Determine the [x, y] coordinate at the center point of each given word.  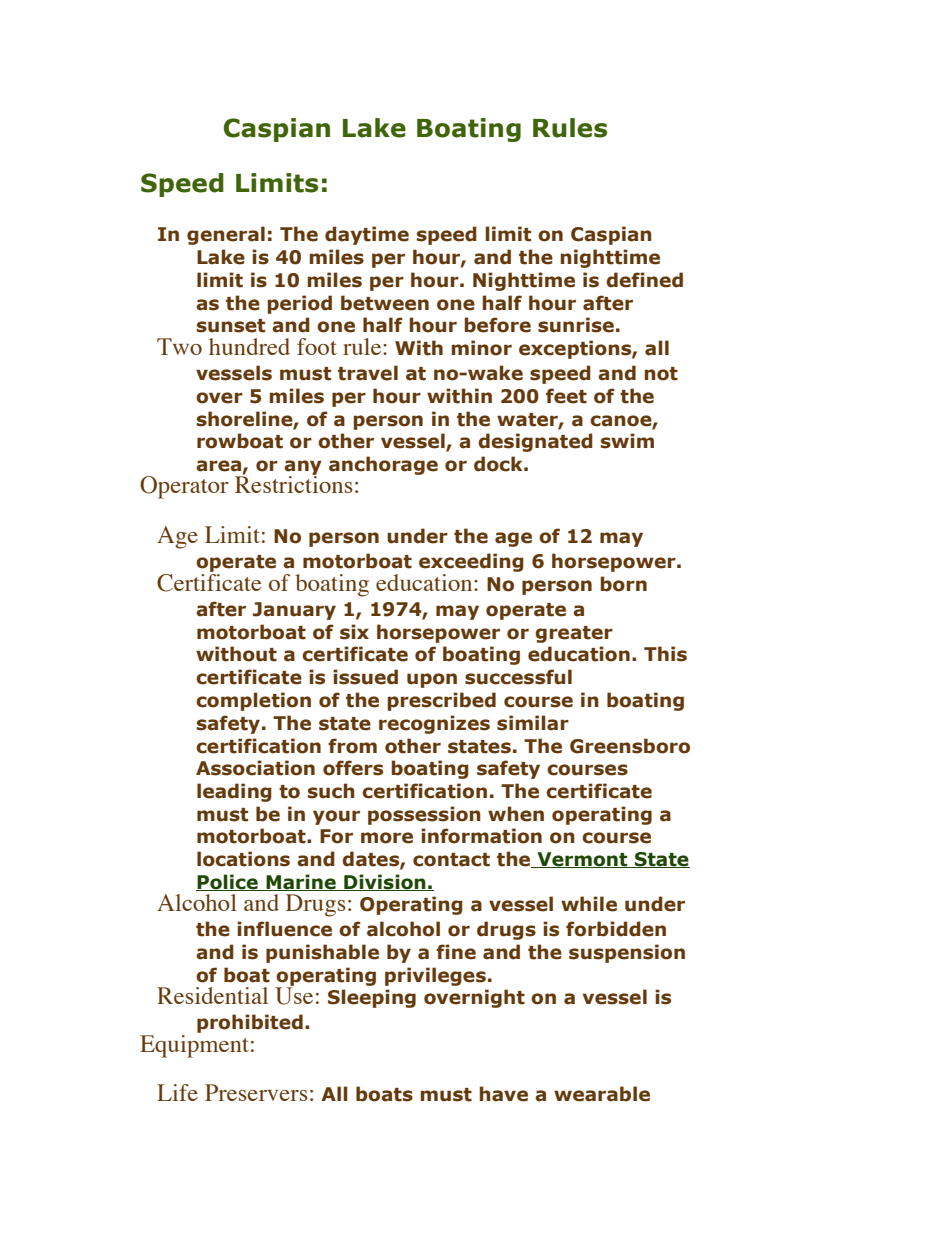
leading [234, 792]
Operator [184, 487]
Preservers [256, 1092]
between [385, 303]
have [504, 1094]
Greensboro [630, 746]
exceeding [471, 564]
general [226, 235]
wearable [602, 1094]
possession [424, 815]
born [624, 584]
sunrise [576, 325]
